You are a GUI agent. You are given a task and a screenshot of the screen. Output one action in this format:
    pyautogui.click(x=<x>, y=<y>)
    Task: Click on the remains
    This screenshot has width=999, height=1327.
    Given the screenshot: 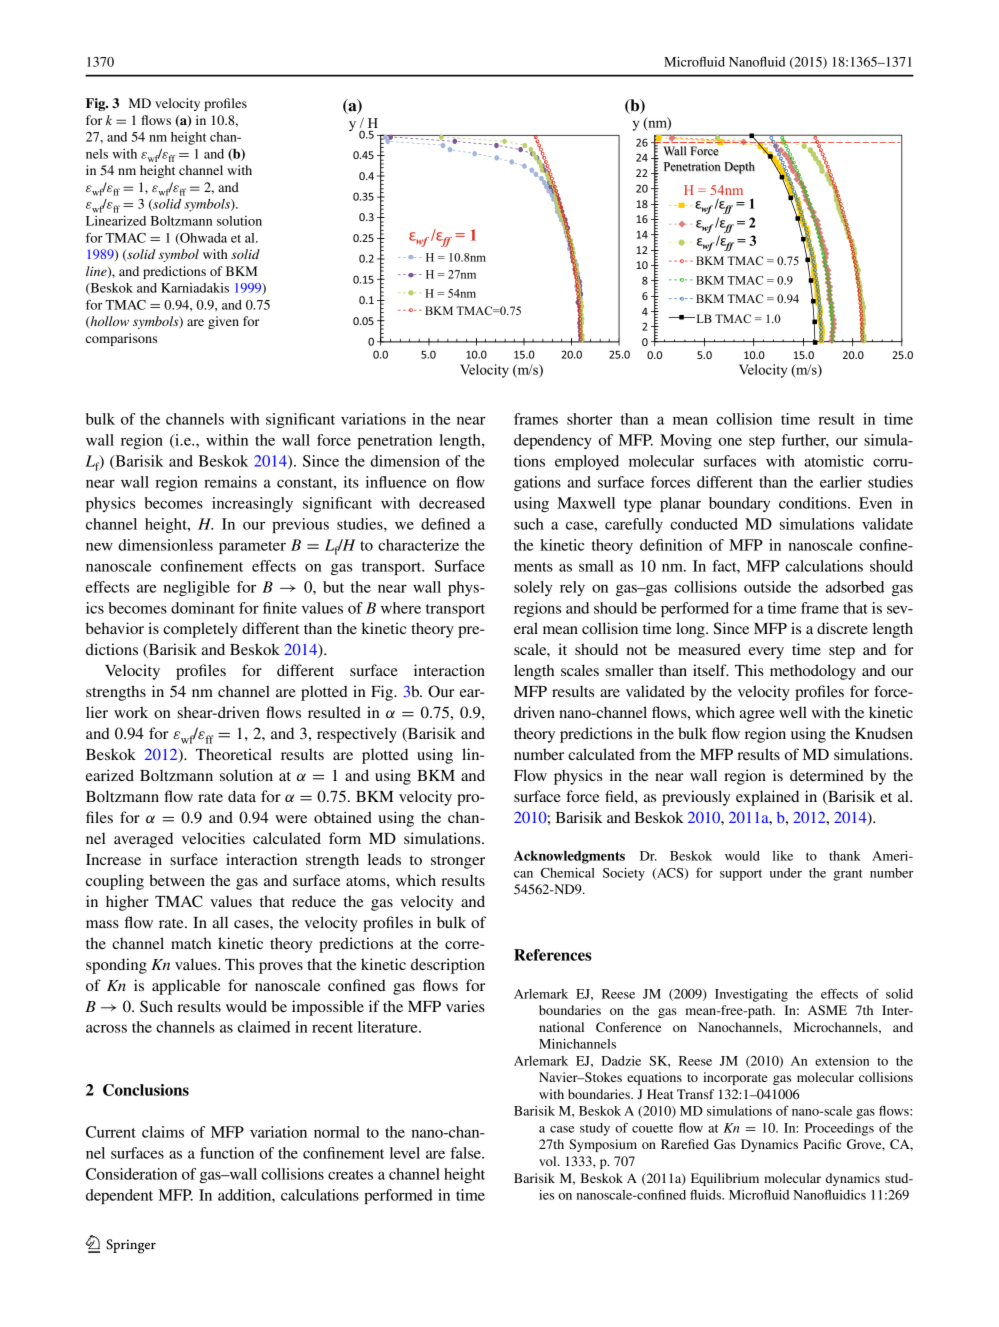 What is the action you would take?
    pyautogui.click(x=230, y=482)
